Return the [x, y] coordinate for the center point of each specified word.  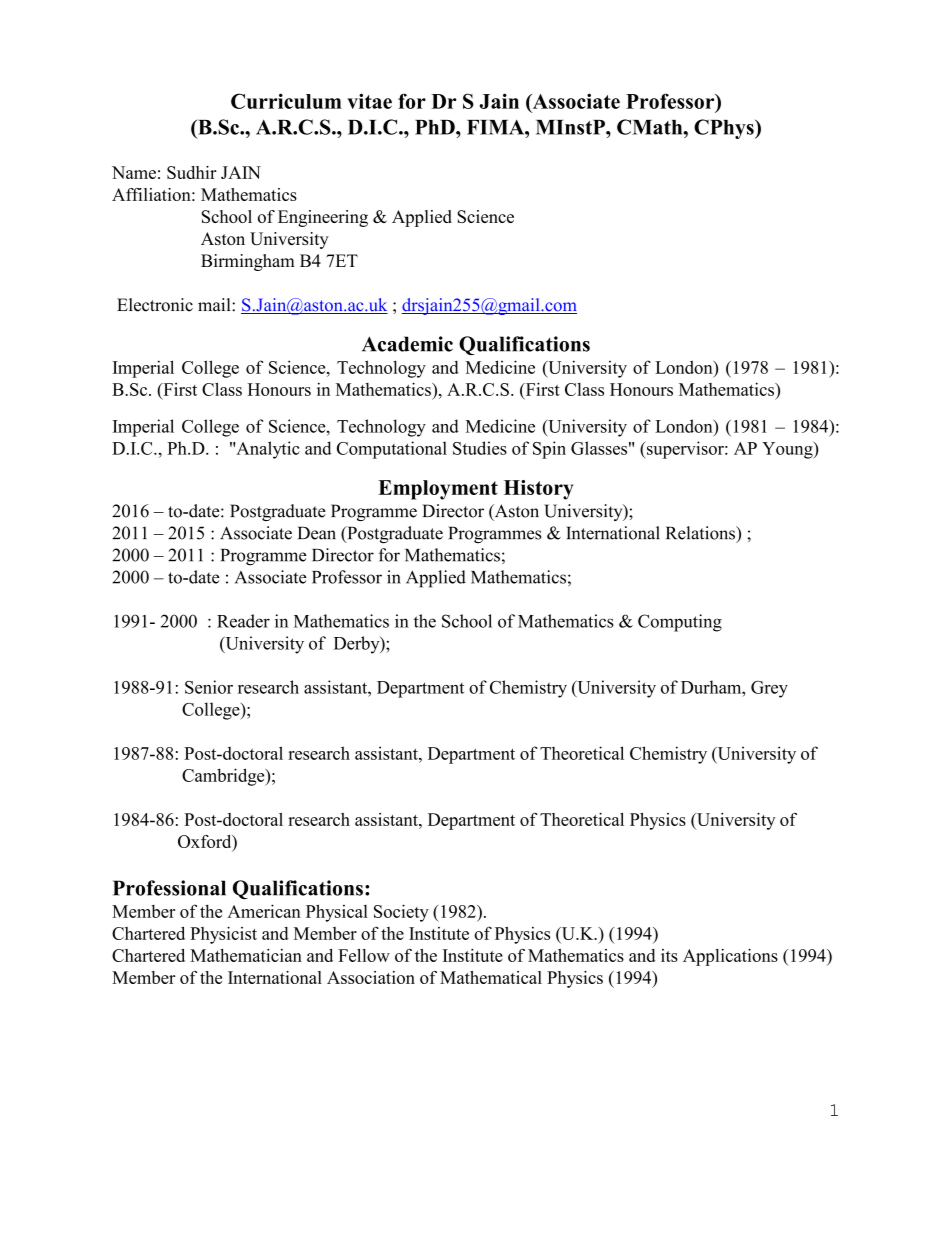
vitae [369, 101]
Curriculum [286, 101]
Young [788, 450]
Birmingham [248, 262]
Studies [480, 448]
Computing [680, 623]
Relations [701, 533]
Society [401, 913]
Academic [407, 344]
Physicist [223, 935]
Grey [769, 689]
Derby [358, 645]
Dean [317, 533]
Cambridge [224, 777]
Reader [243, 621]
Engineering [323, 218]
